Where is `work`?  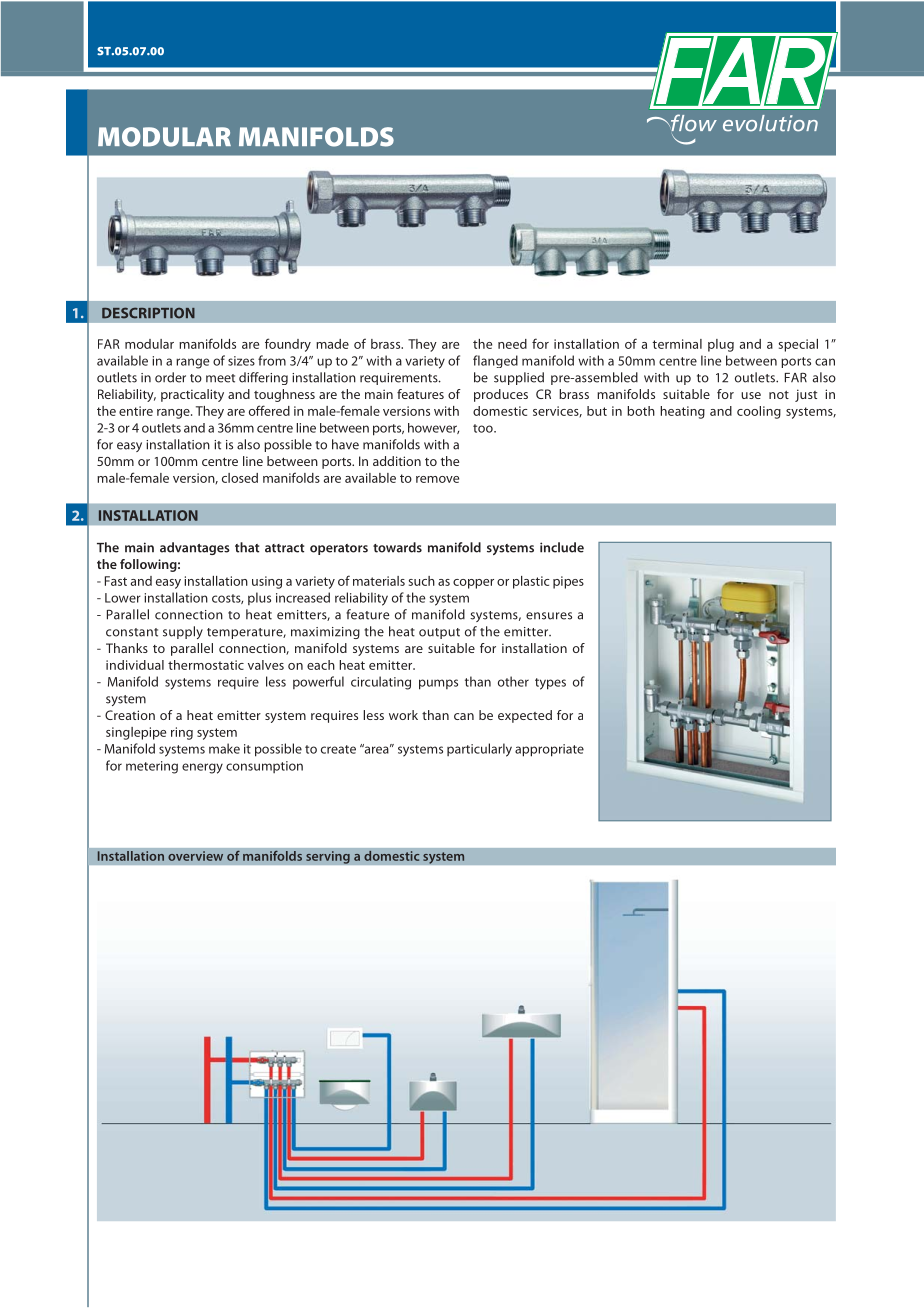 work is located at coordinates (403, 715).
